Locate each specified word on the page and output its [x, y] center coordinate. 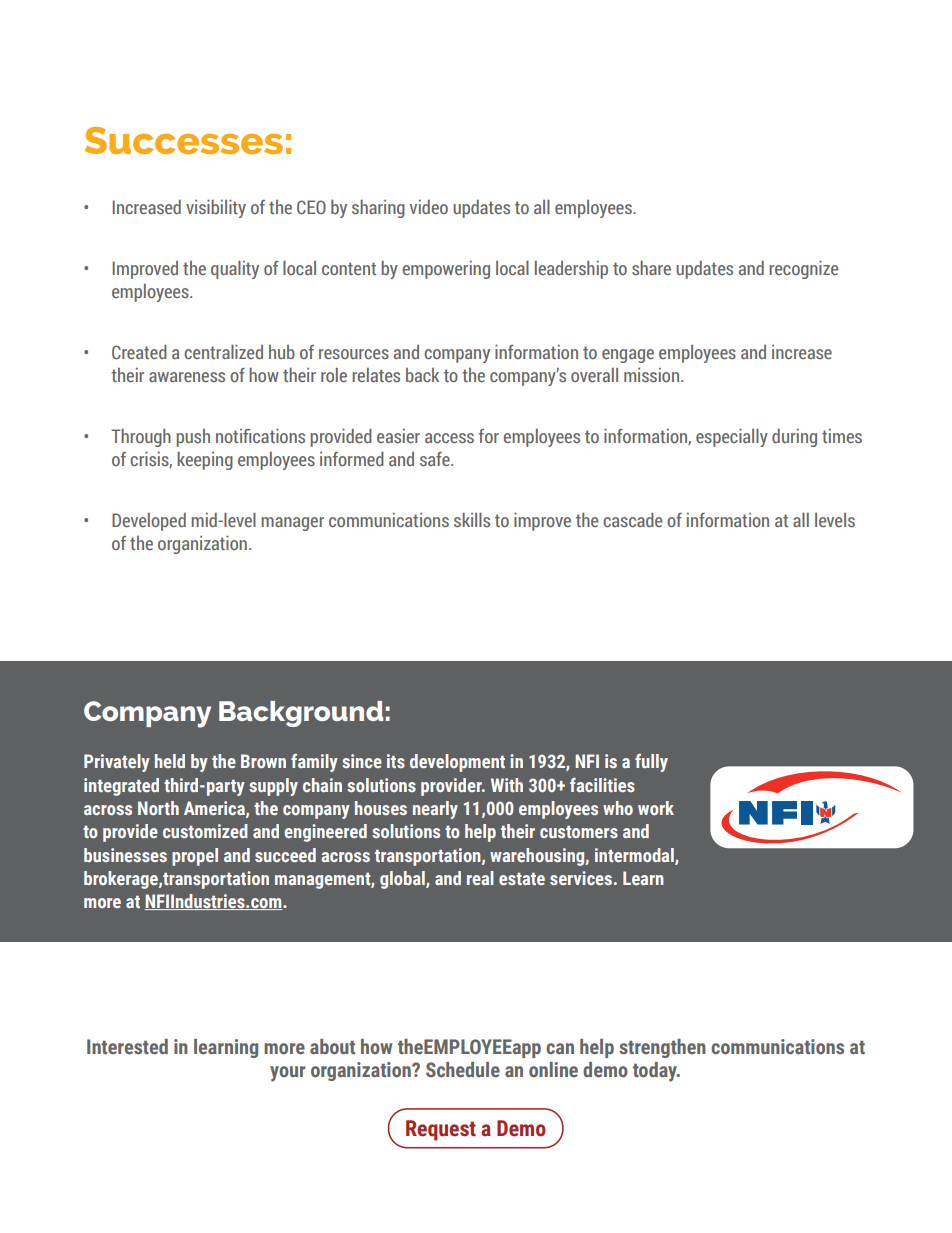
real [480, 878]
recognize [803, 270]
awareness [187, 377]
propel [195, 857]
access [449, 438]
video [429, 206]
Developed [149, 521]
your [288, 1074]
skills [472, 519]
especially [732, 437]
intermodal [635, 856]
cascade [632, 519]
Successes [184, 140]
